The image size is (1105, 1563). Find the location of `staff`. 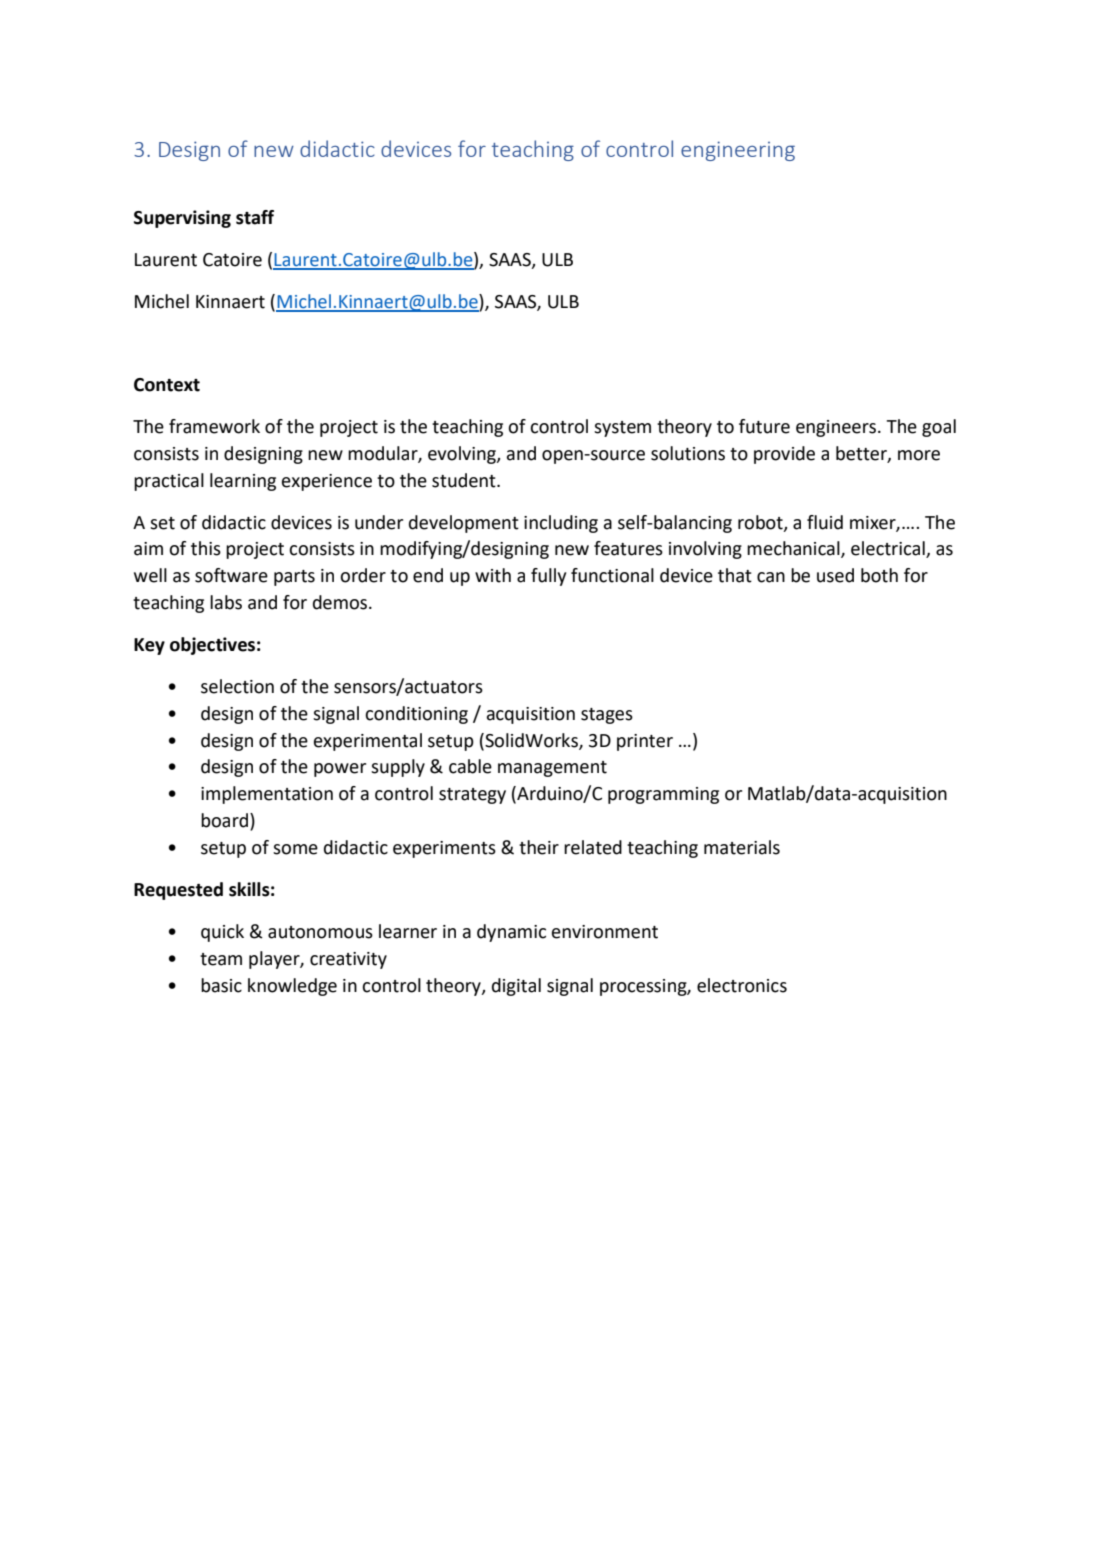

staff is located at coordinates (255, 217).
